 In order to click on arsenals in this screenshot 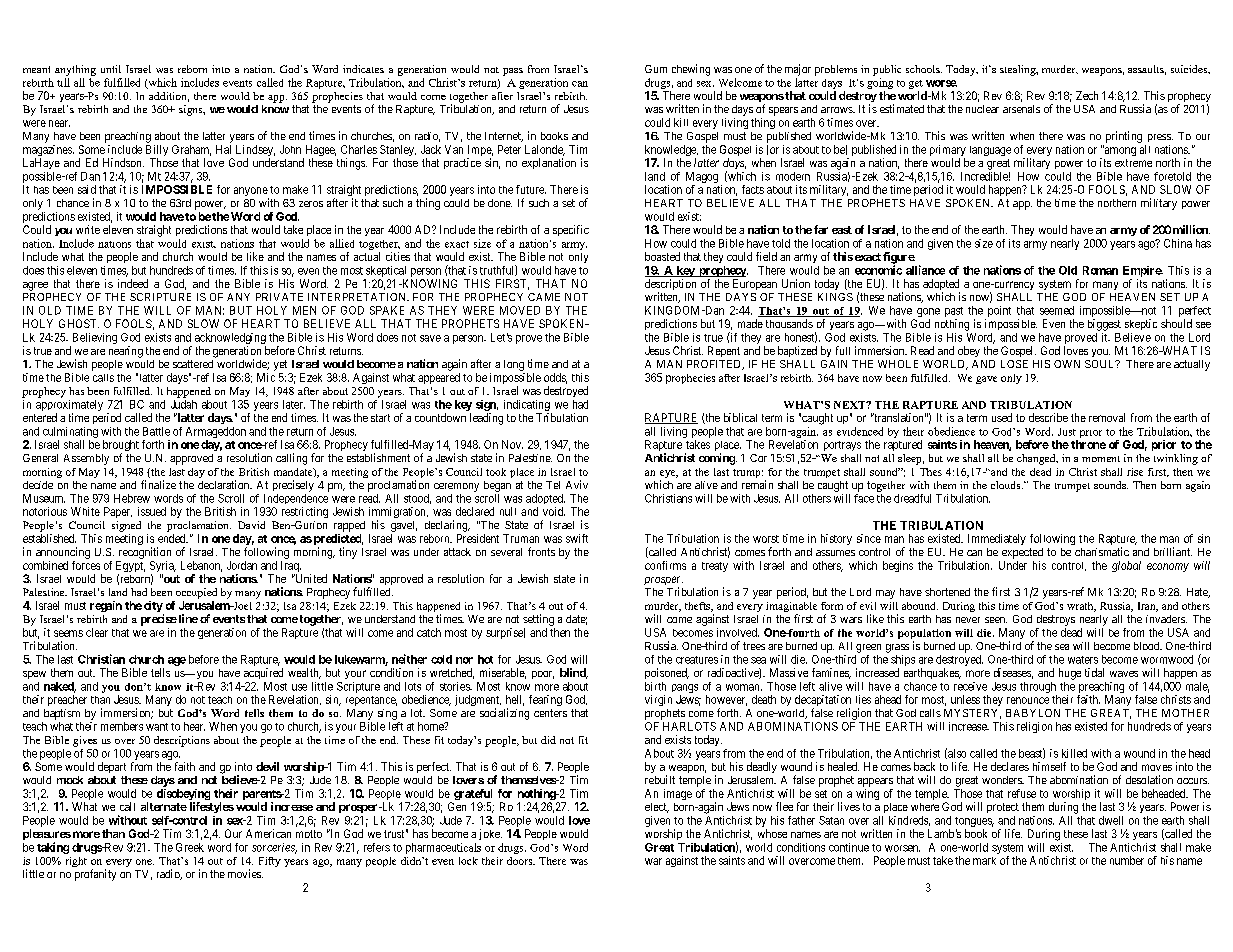, I will do `click(1021, 109)`.
